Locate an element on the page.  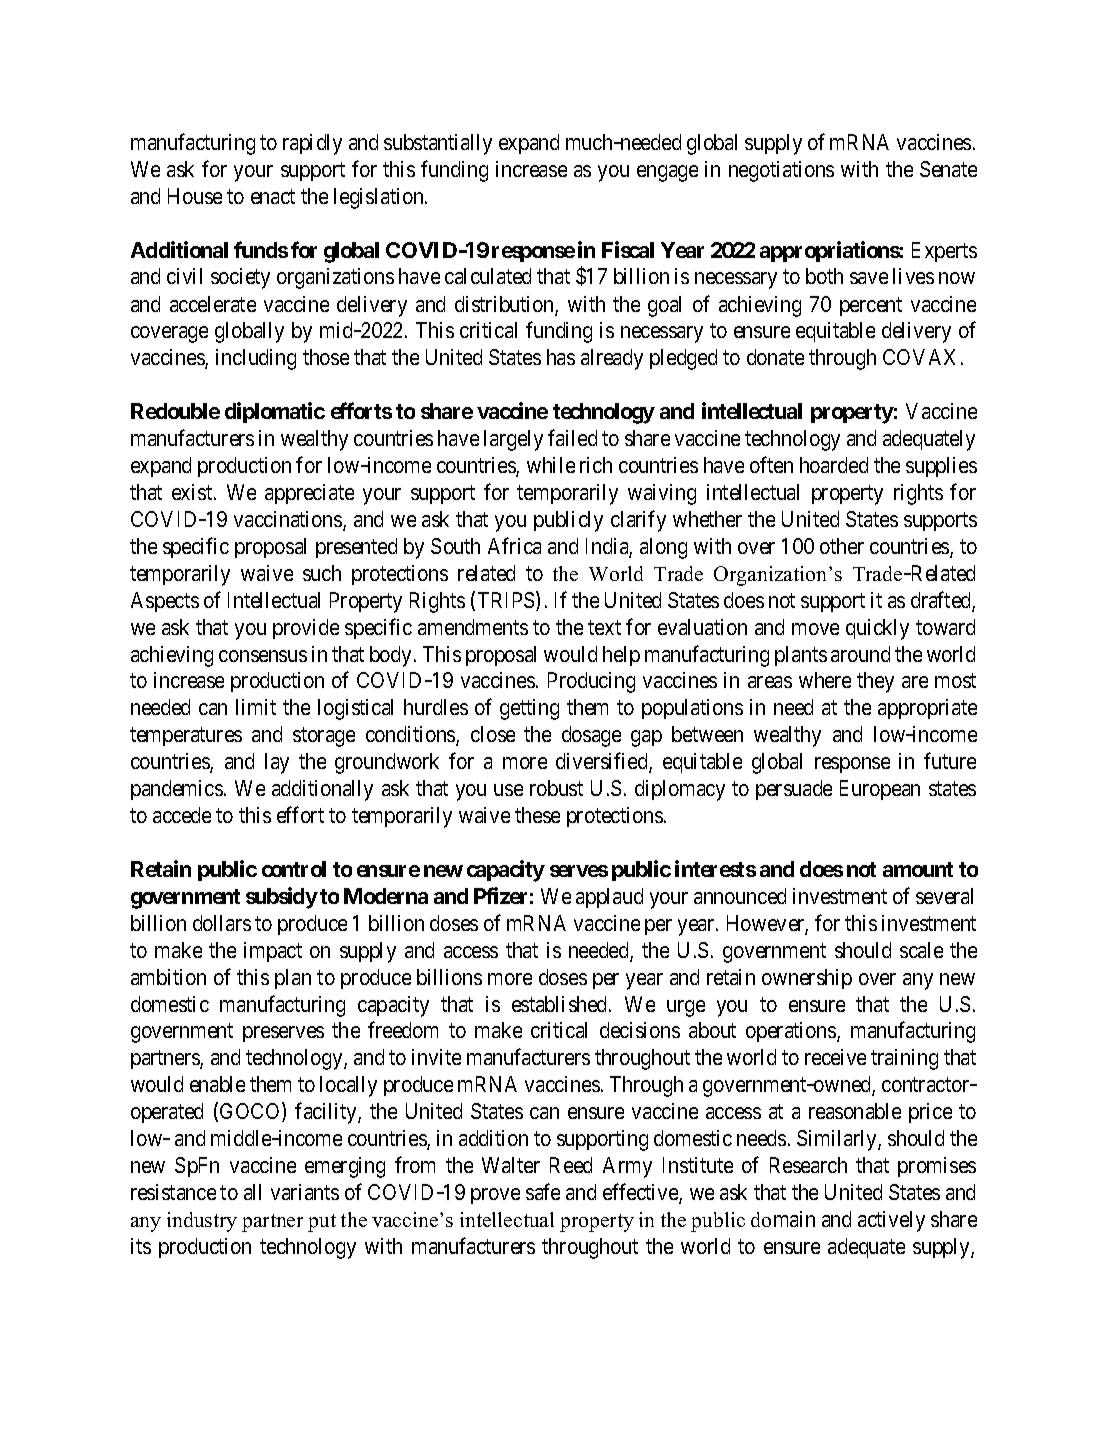
control is located at coordinates (294, 869).
